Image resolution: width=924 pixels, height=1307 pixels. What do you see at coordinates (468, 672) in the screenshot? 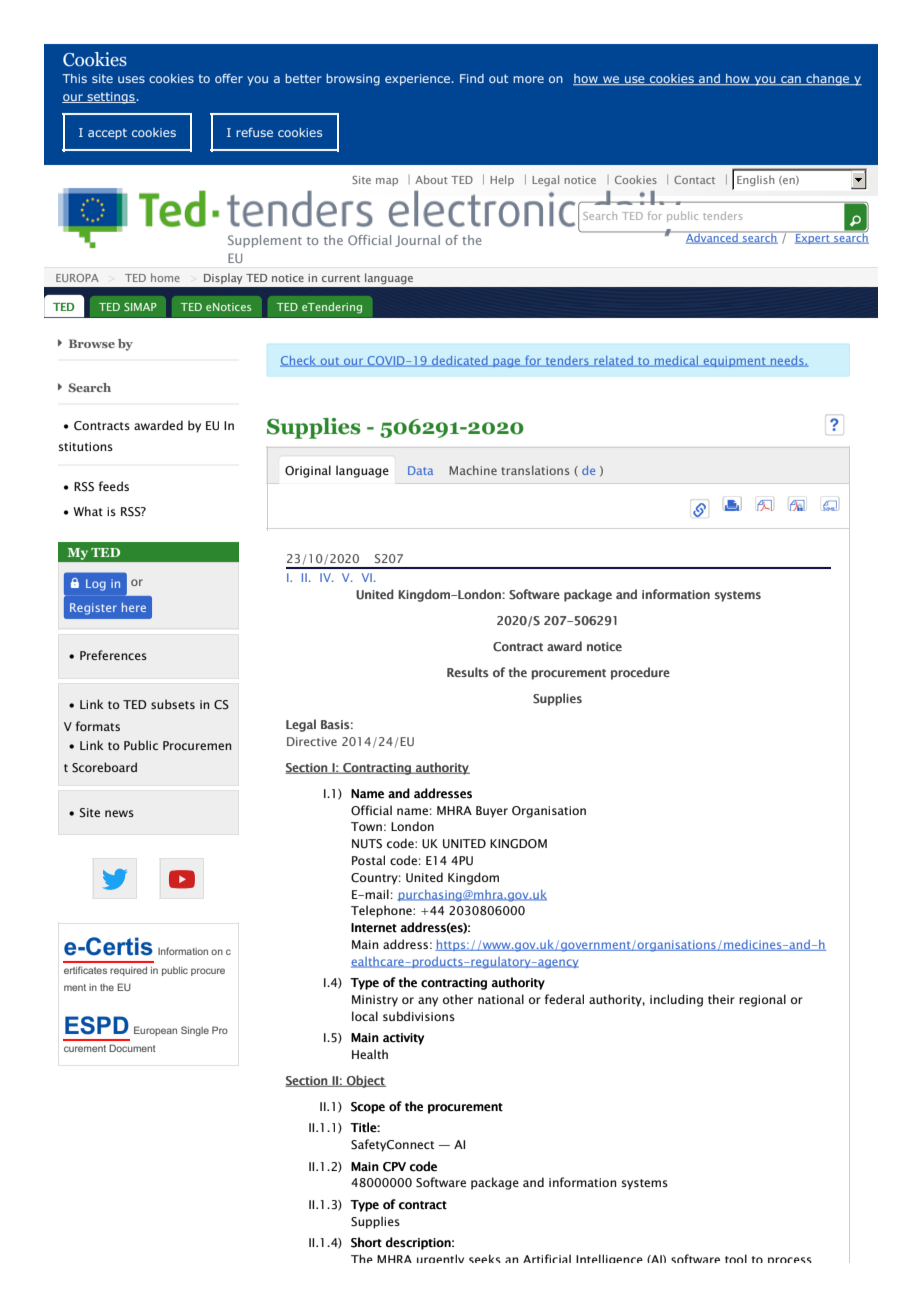
I see `Results` at bounding box center [468, 672].
